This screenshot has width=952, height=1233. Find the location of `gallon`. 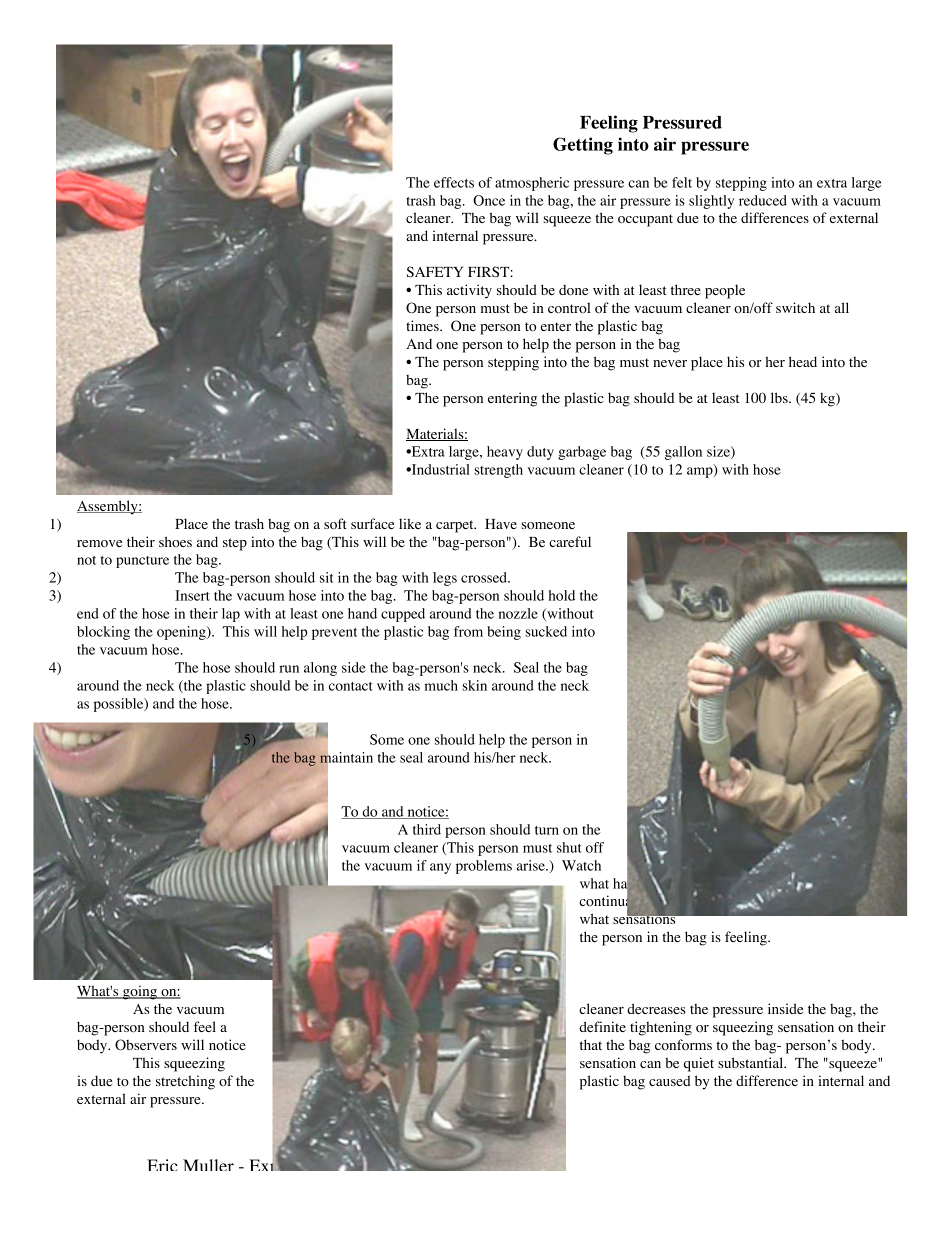

gallon is located at coordinates (683, 453).
